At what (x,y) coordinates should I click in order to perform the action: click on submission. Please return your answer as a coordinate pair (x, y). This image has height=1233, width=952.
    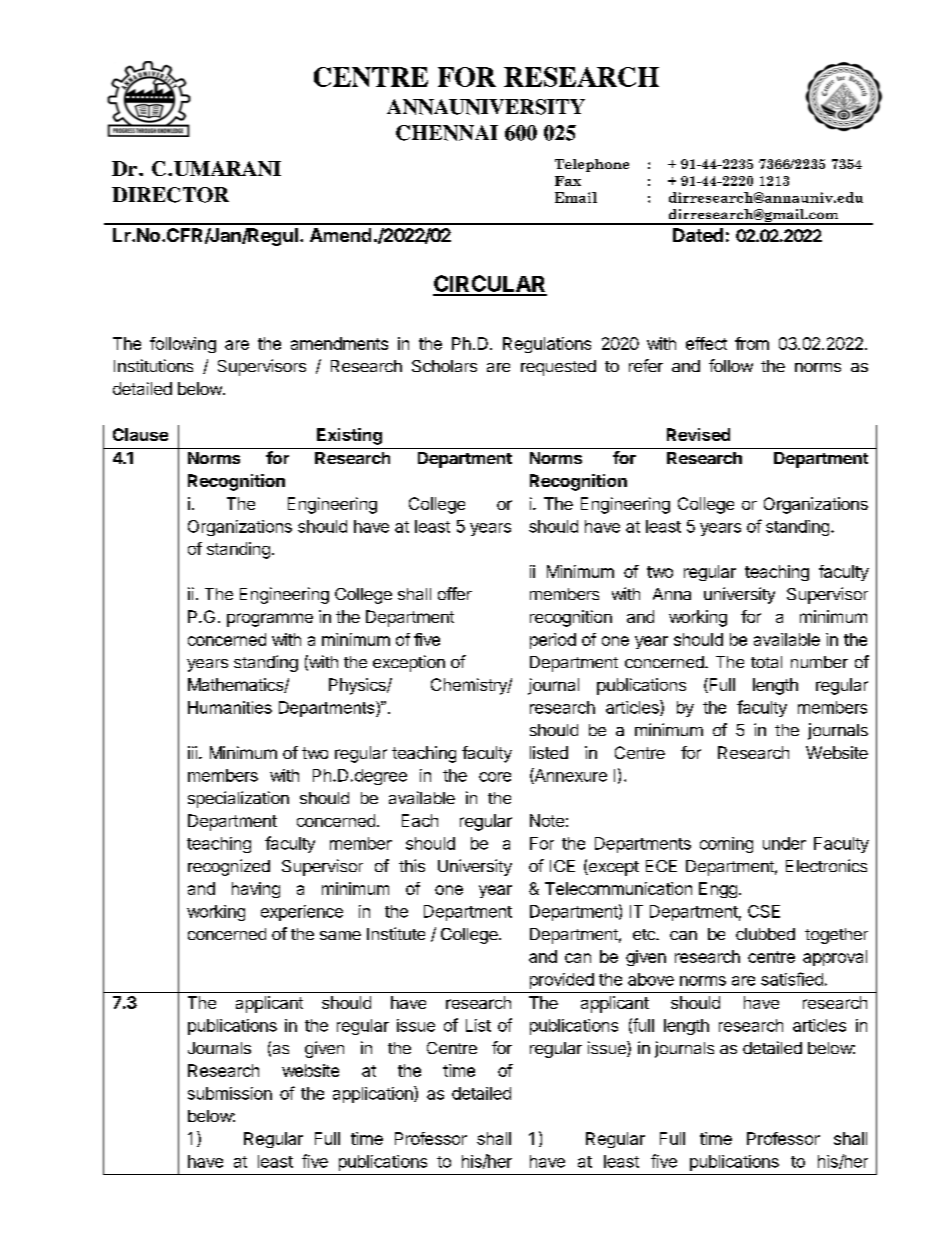
    Looking at the image, I should click on (230, 1093).
